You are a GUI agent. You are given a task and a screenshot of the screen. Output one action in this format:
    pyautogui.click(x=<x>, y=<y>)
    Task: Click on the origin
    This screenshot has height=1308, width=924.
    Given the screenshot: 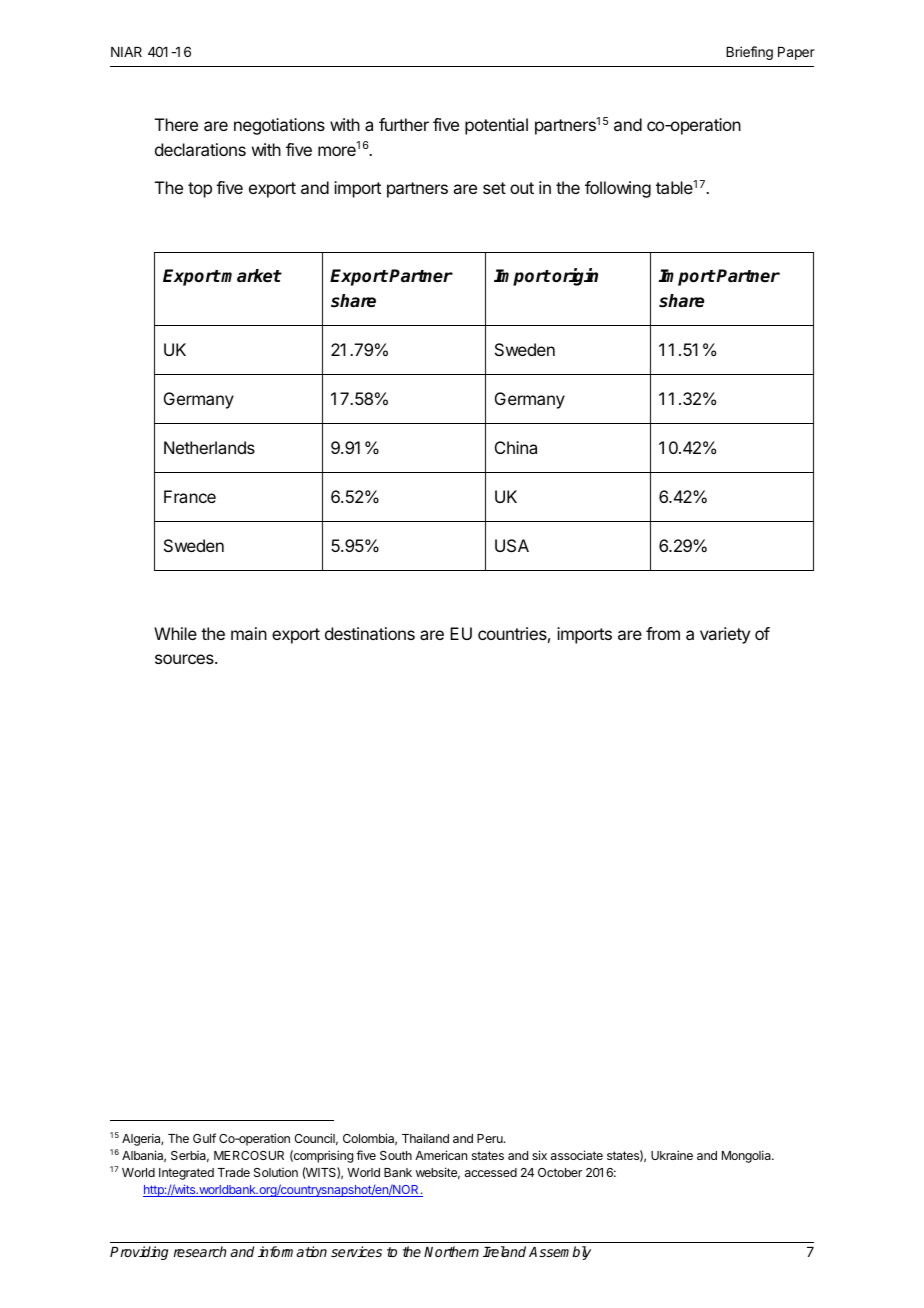 What is the action you would take?
    pyautogui.click(x=575, y=277)
